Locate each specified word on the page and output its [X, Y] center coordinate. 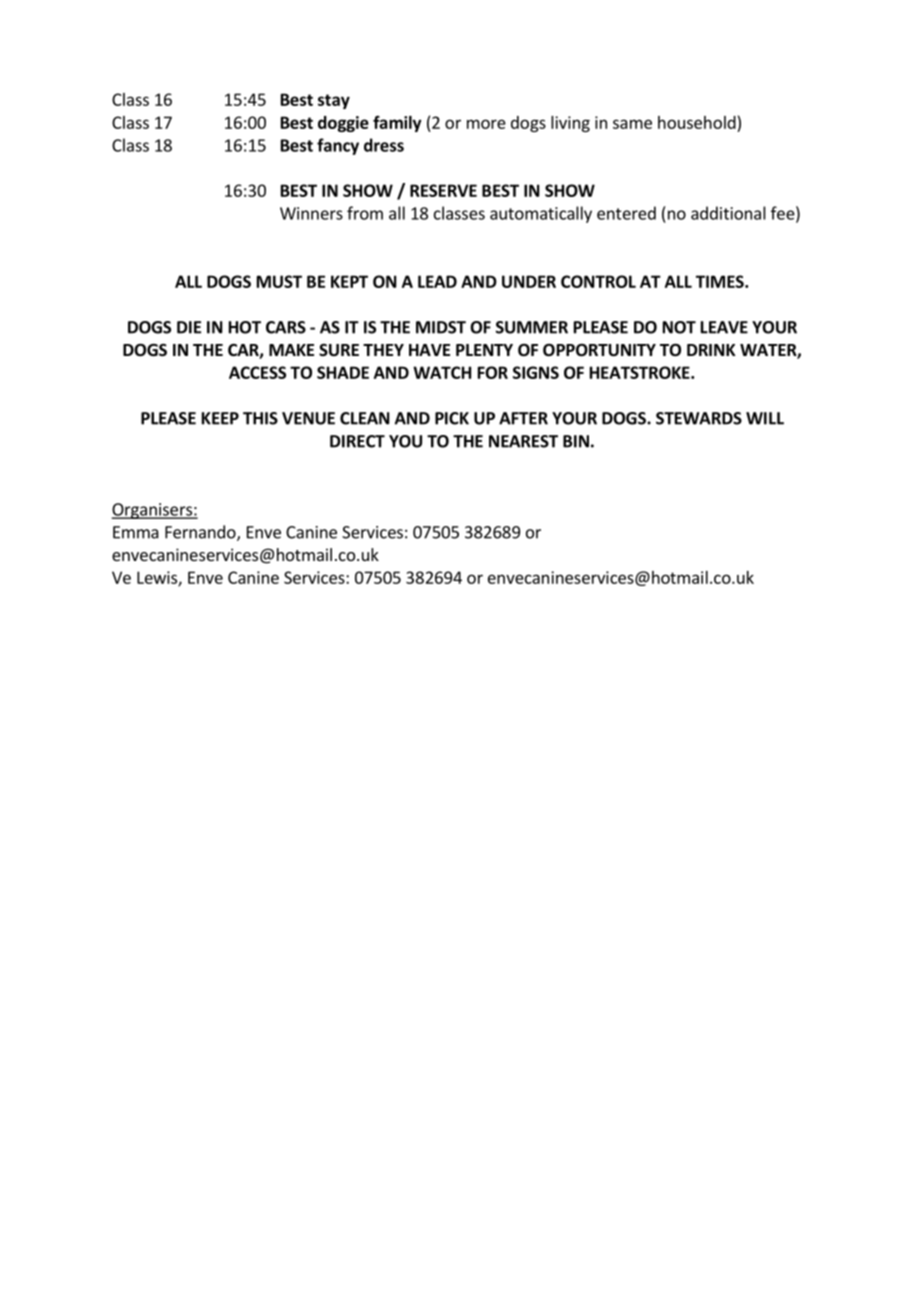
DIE [189, 327]
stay [334, 101]
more [486, 124]
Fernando [201, 533]
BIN [576, 441]
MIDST [441, 327]
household [697, 122]
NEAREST [523, 441]
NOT [679, 327]
